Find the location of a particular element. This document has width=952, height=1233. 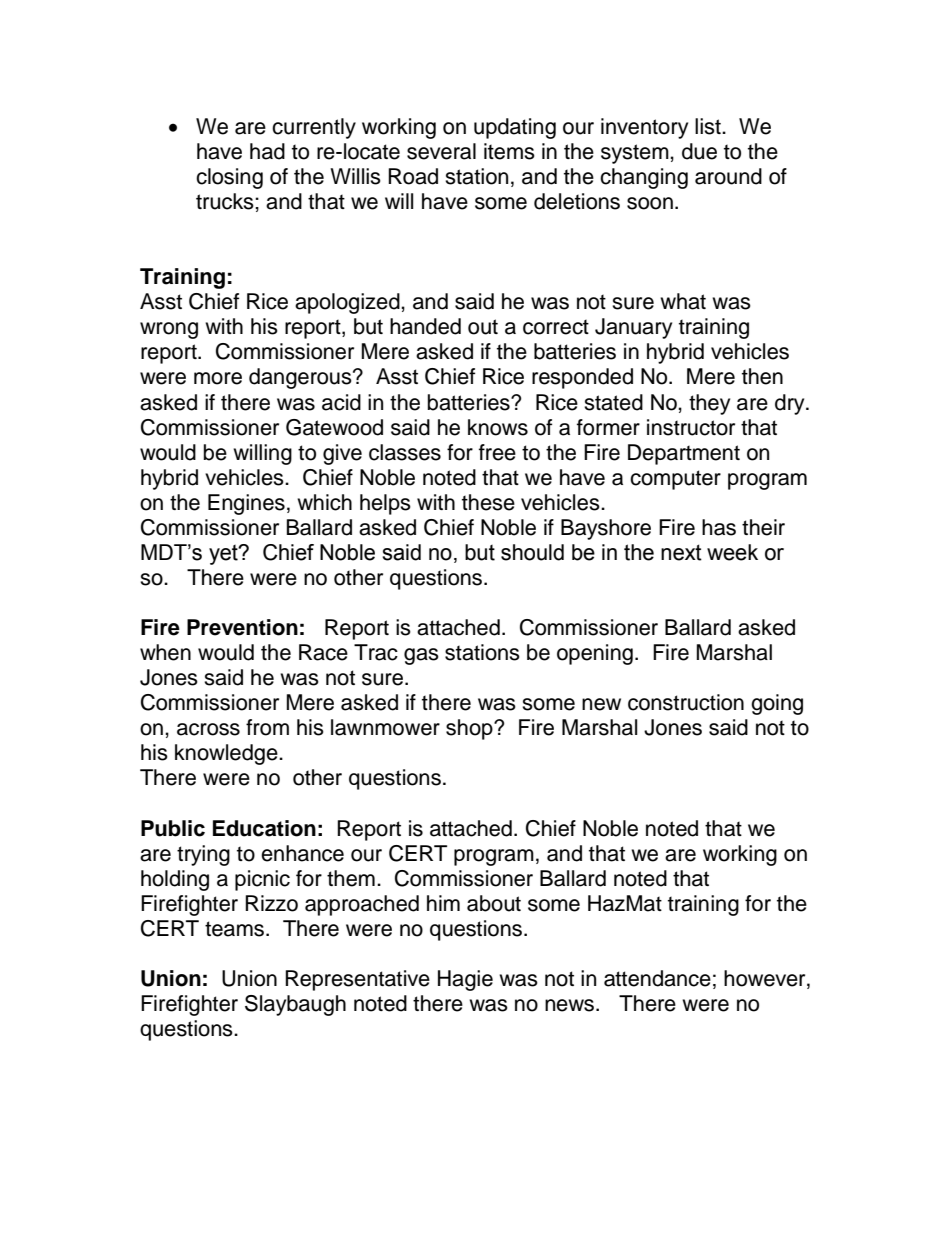

then is located at coordinates (762, 376).
